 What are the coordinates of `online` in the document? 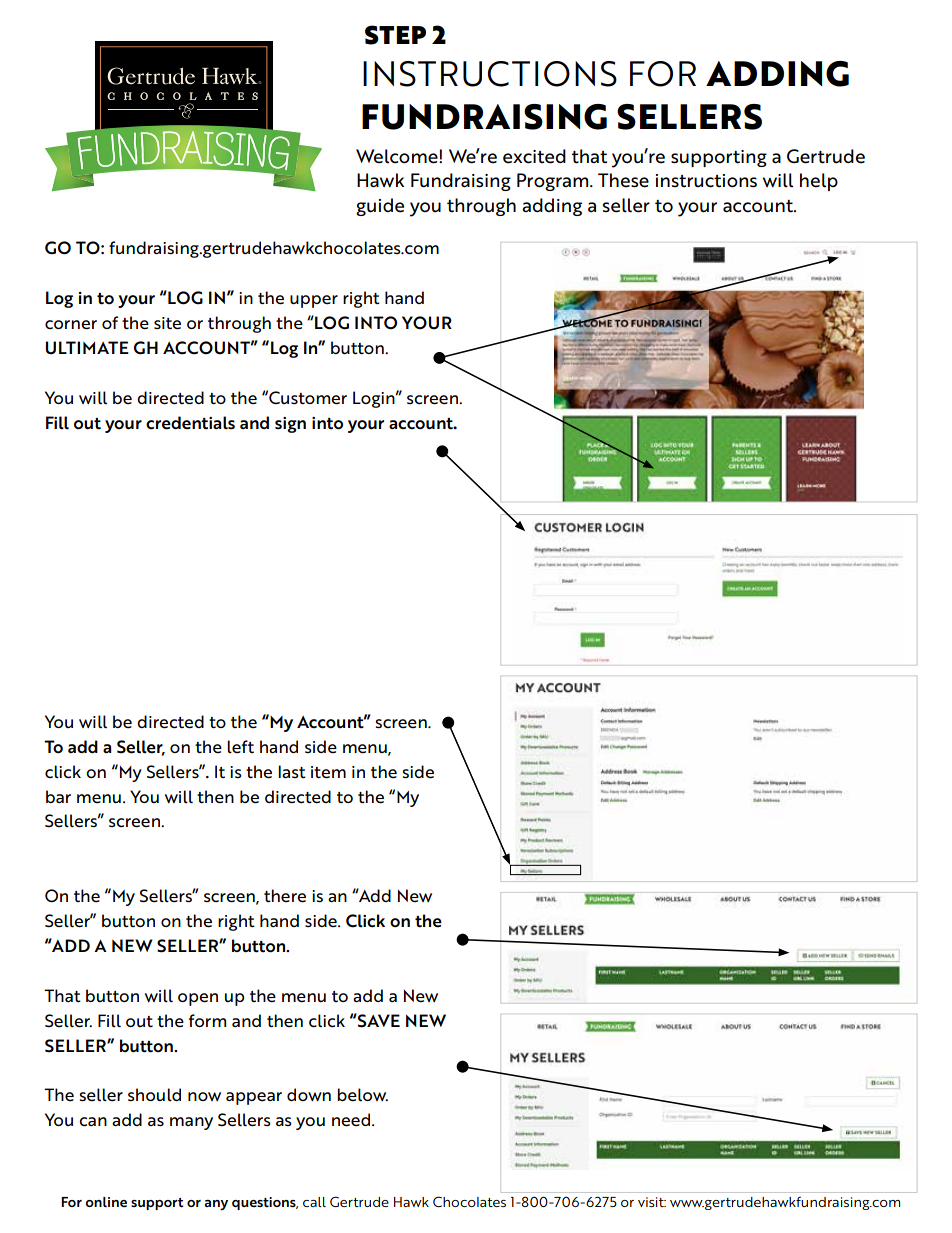 It's located at (106, 1202).
